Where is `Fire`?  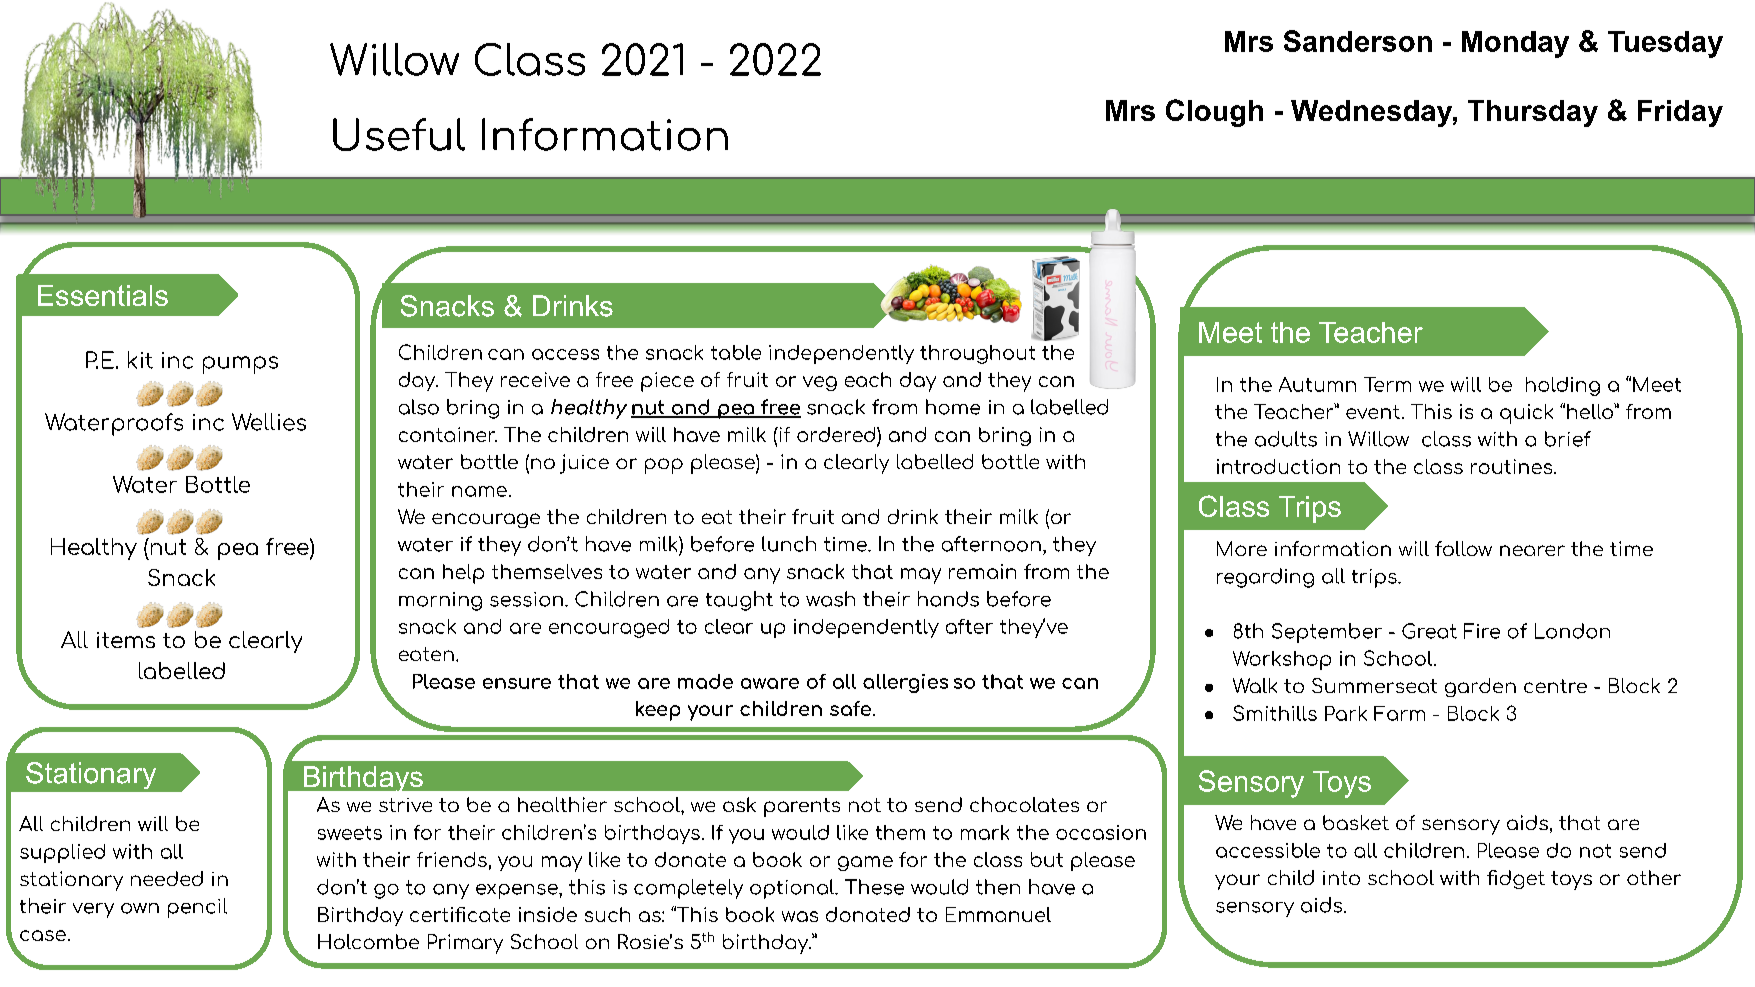
Fire is located at coordinates (1482, 631).
